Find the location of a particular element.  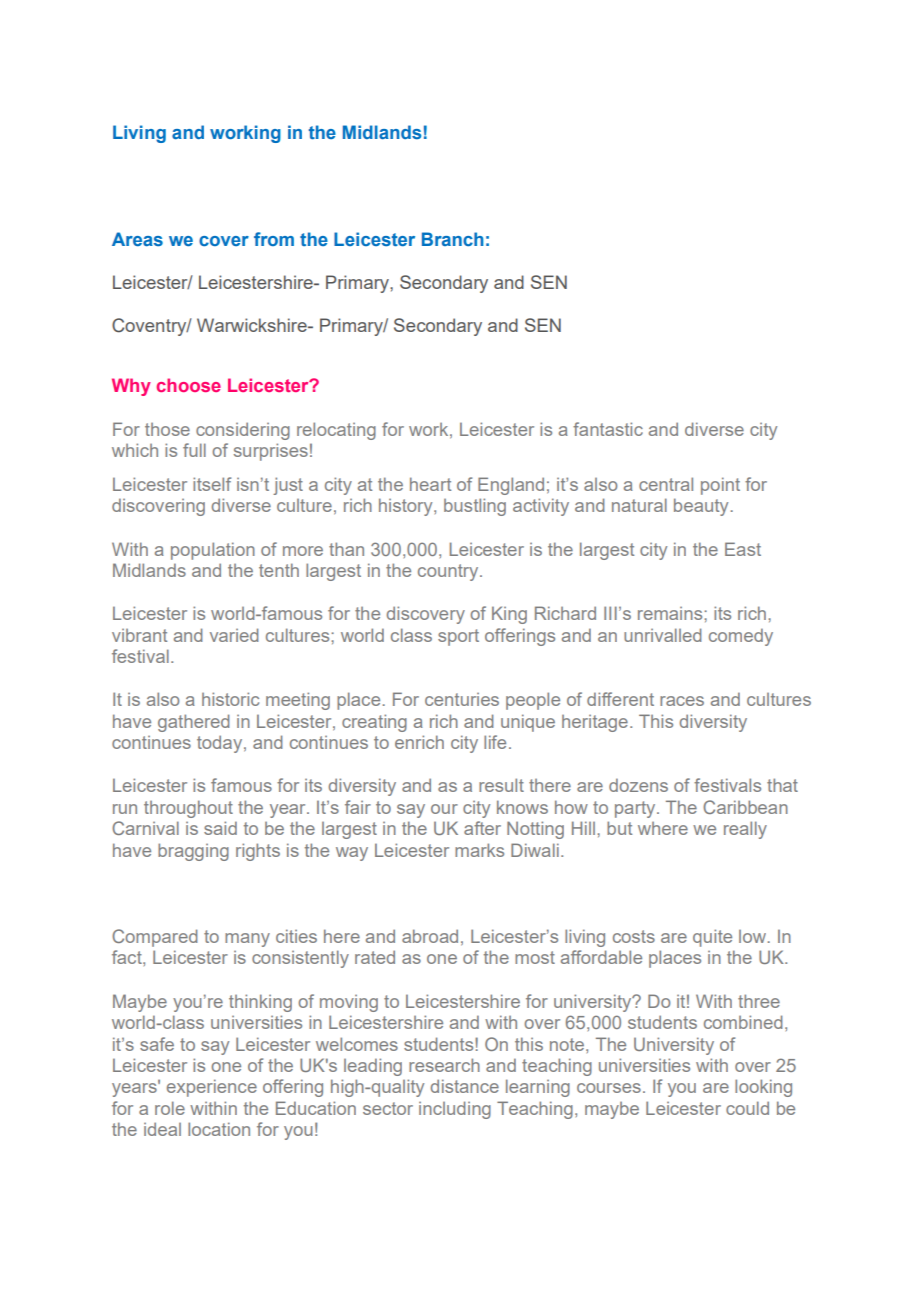

experience is located at coordinates (212, 1088).
